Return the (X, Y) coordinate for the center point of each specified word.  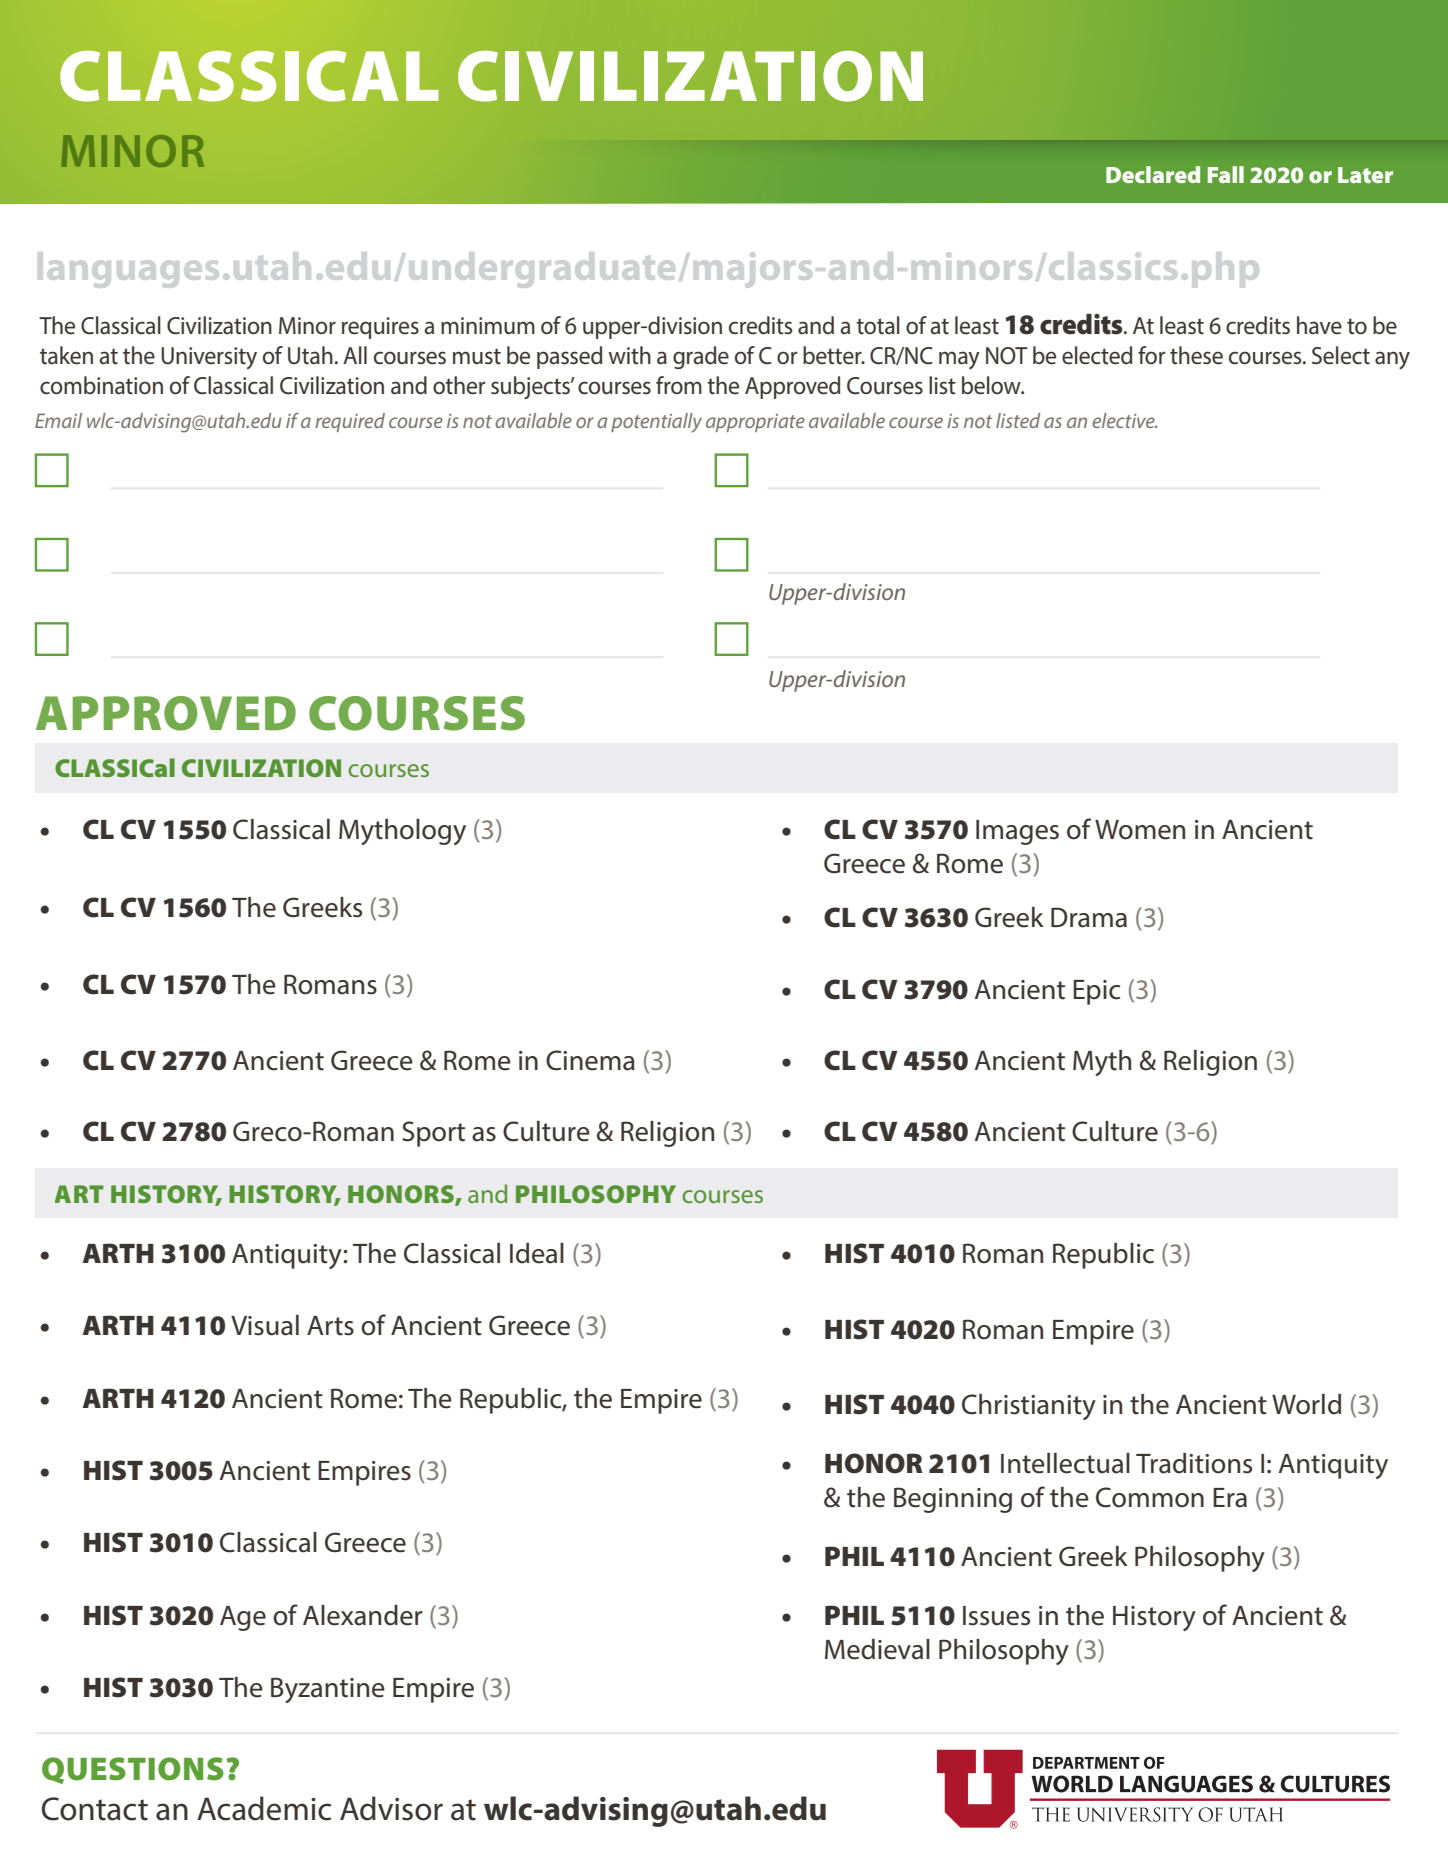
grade (701, 357)
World (1306, 1404)
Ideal (537, 1253)
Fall (1226, 174)
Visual (265, 1325)
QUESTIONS (133, 1770)
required (350, 422)
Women (1140, 830)
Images (1017, 832)
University (209, 358)
